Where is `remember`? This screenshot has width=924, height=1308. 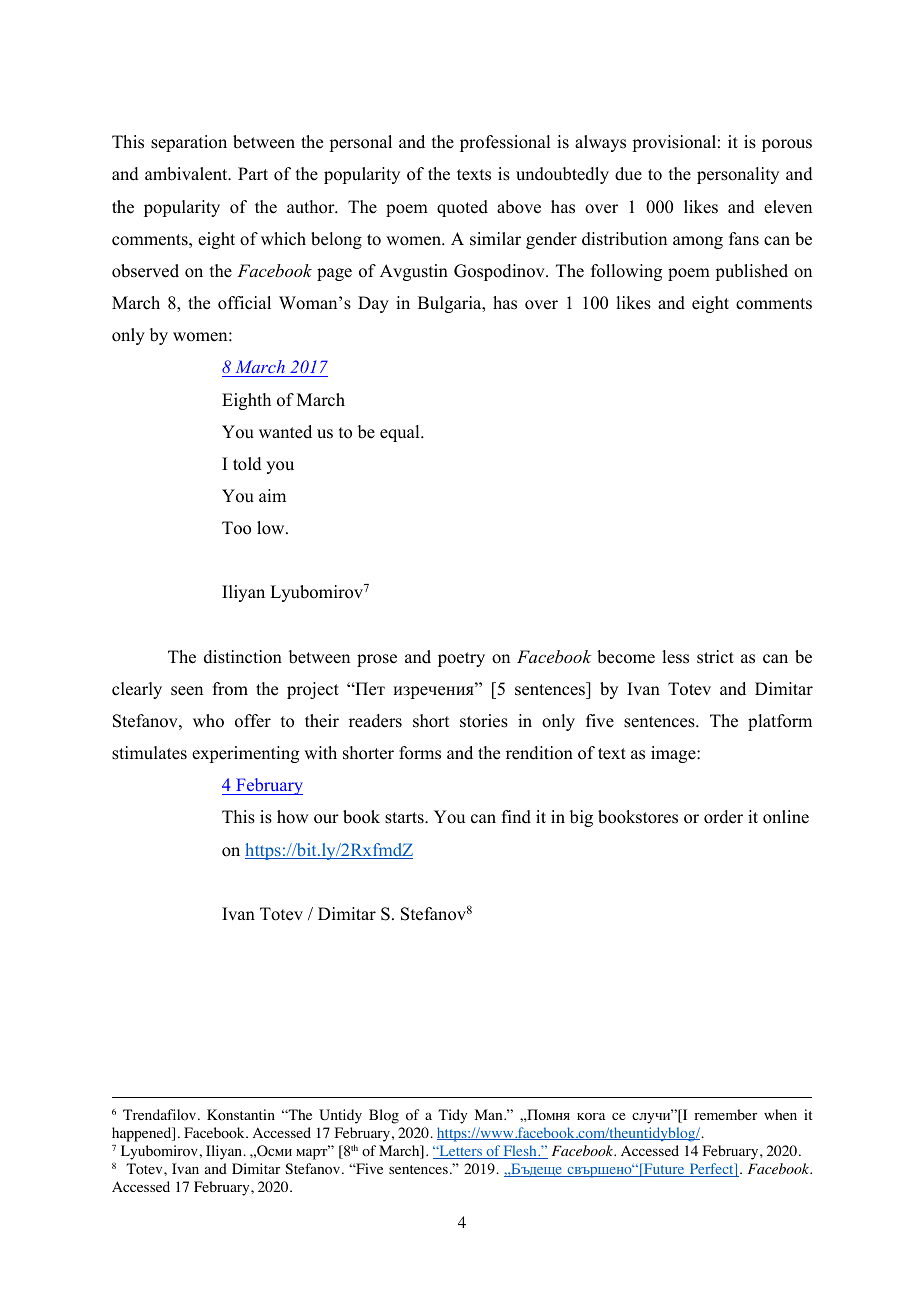 remember is located at coordinates (725, 1114).
